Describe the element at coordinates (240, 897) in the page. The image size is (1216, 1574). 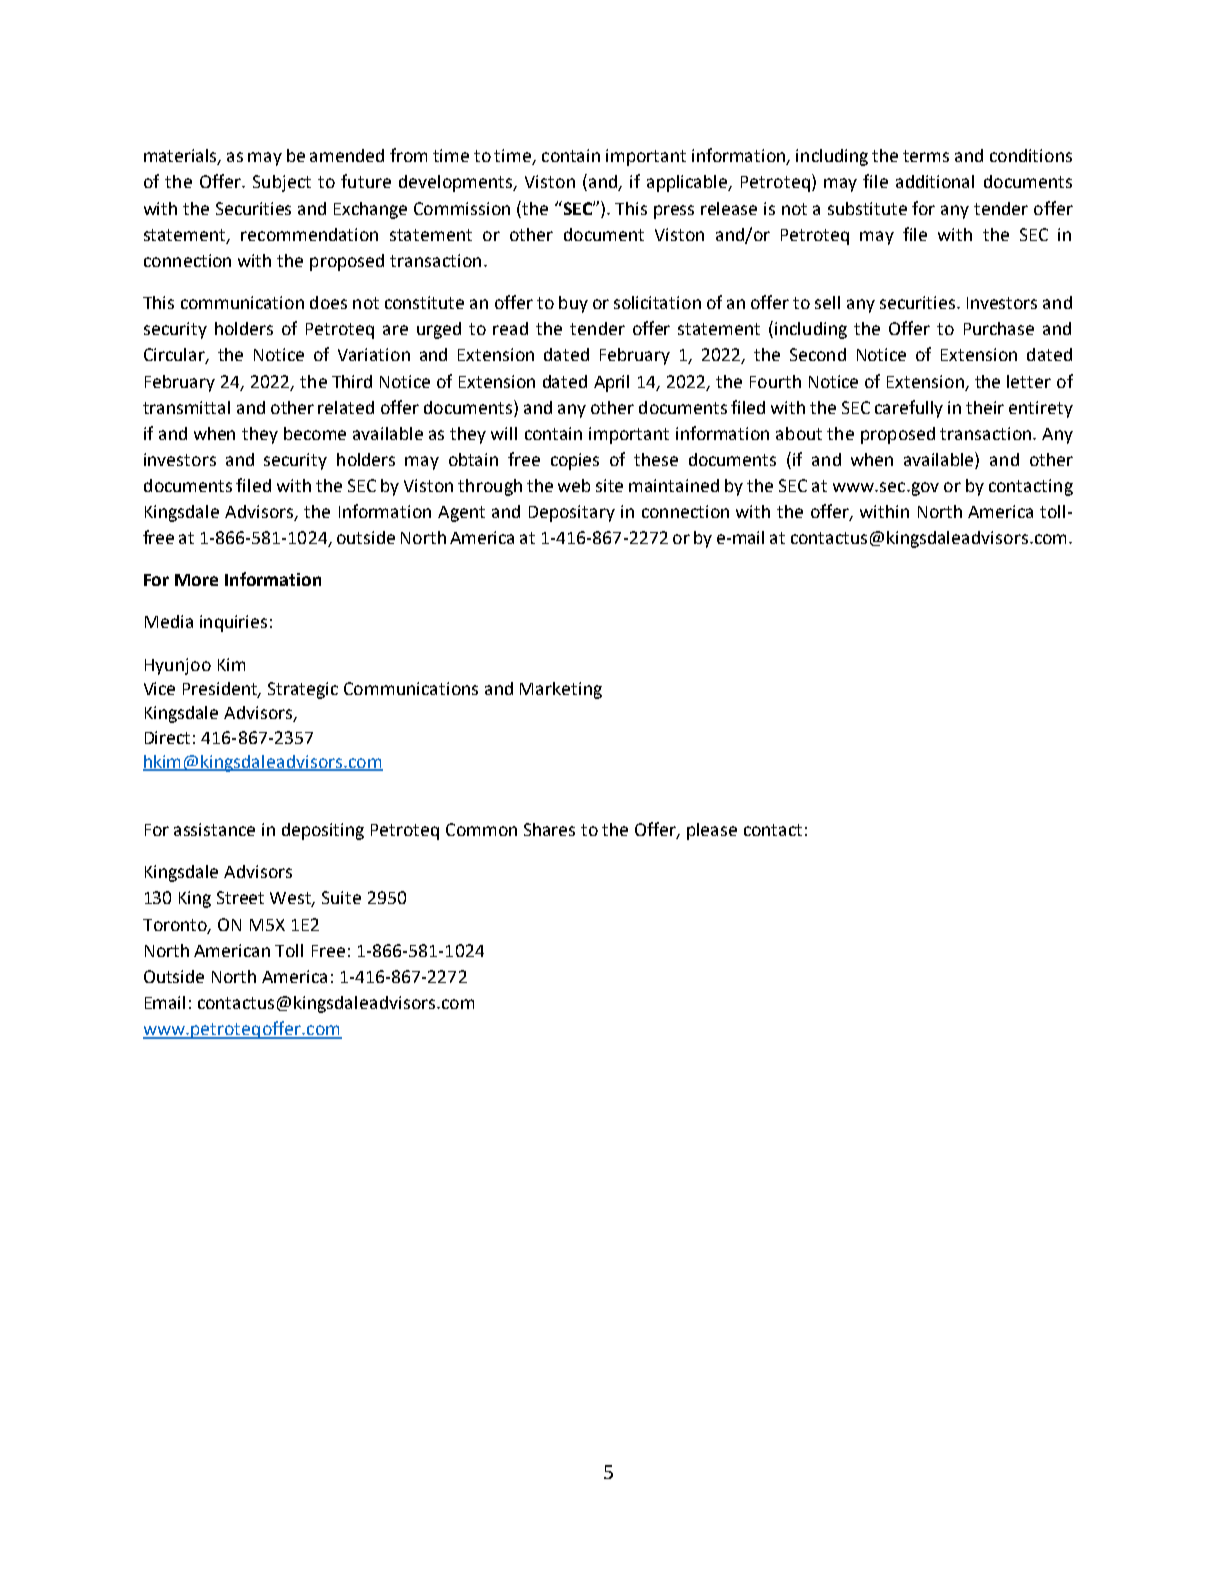
I see `Street` at that location.
